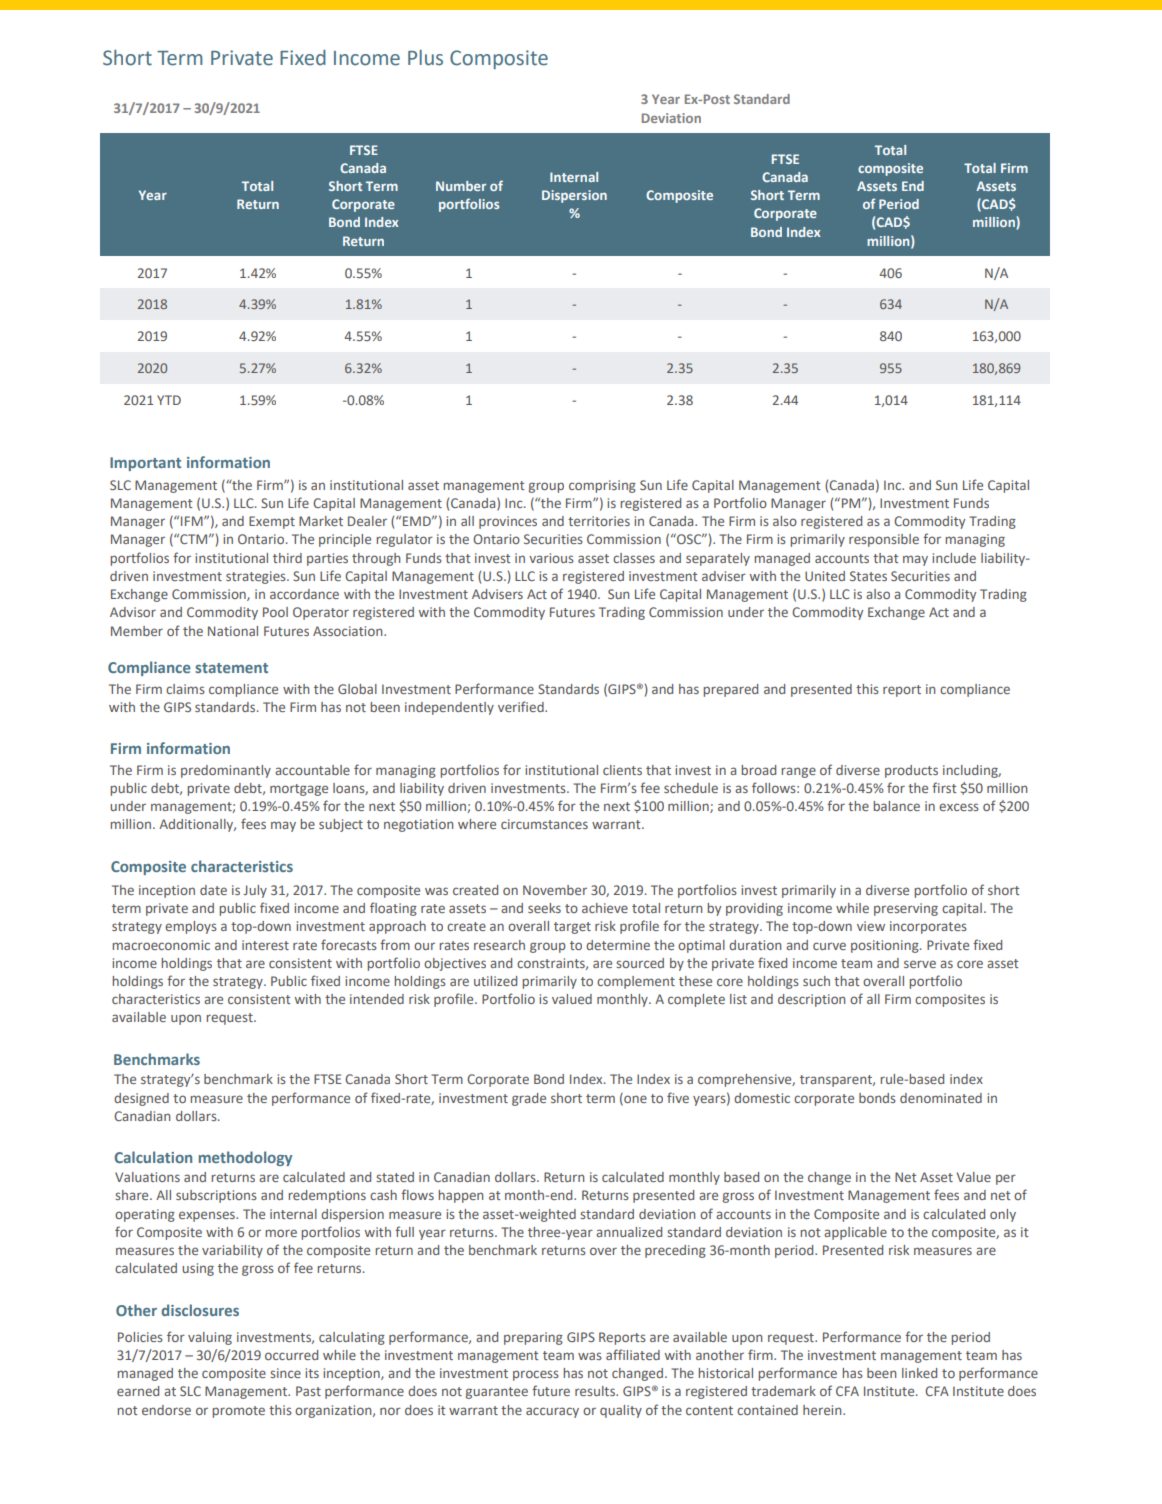 This screenshot has width=1162, height=1504. I want to click on Number, so click(461, 186).
